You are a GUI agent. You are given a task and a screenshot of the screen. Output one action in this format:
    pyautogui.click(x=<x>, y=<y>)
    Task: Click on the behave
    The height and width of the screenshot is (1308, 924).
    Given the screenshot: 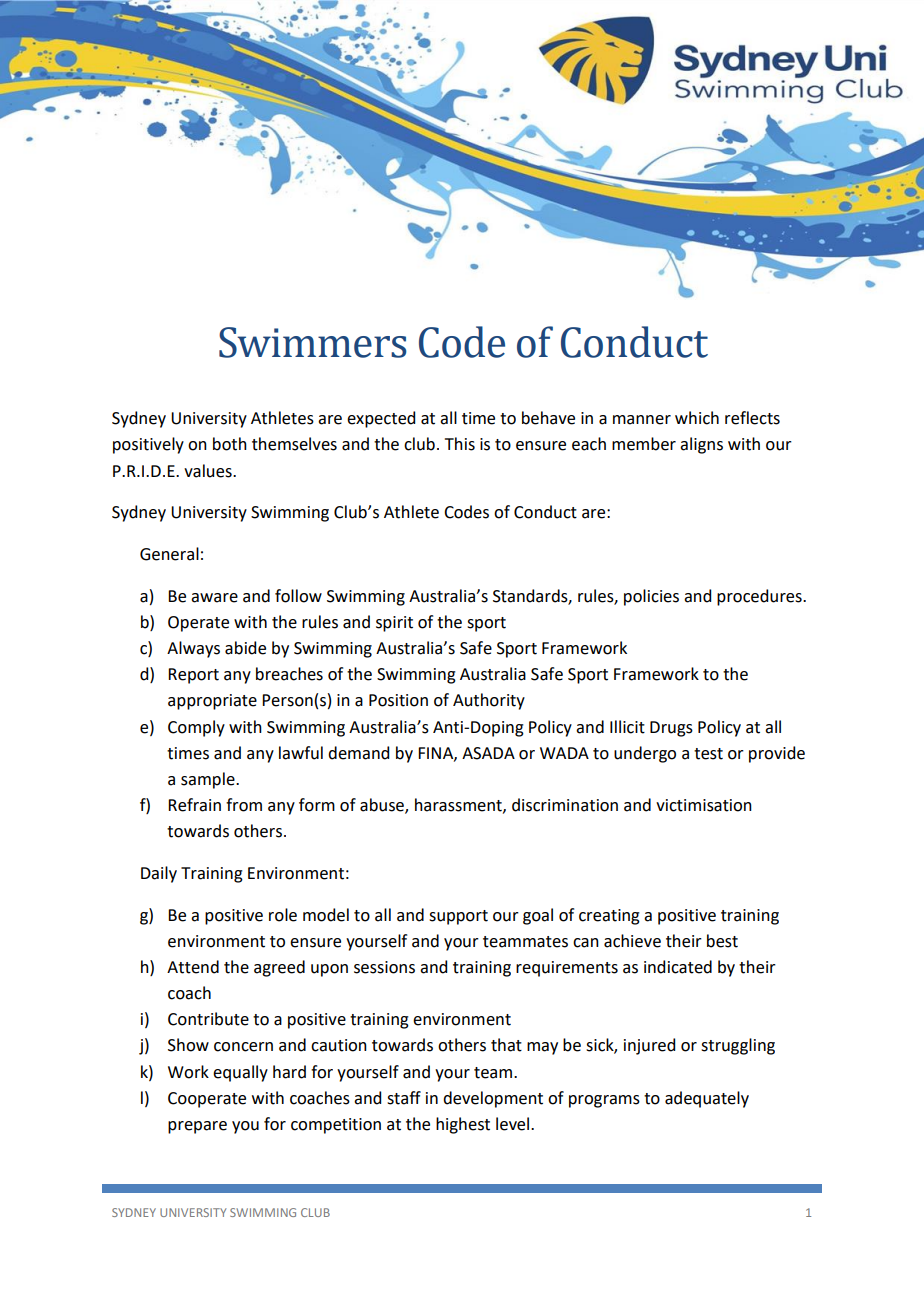 What is the action you would take?
    pyautogui.click(x=548, y=418)
